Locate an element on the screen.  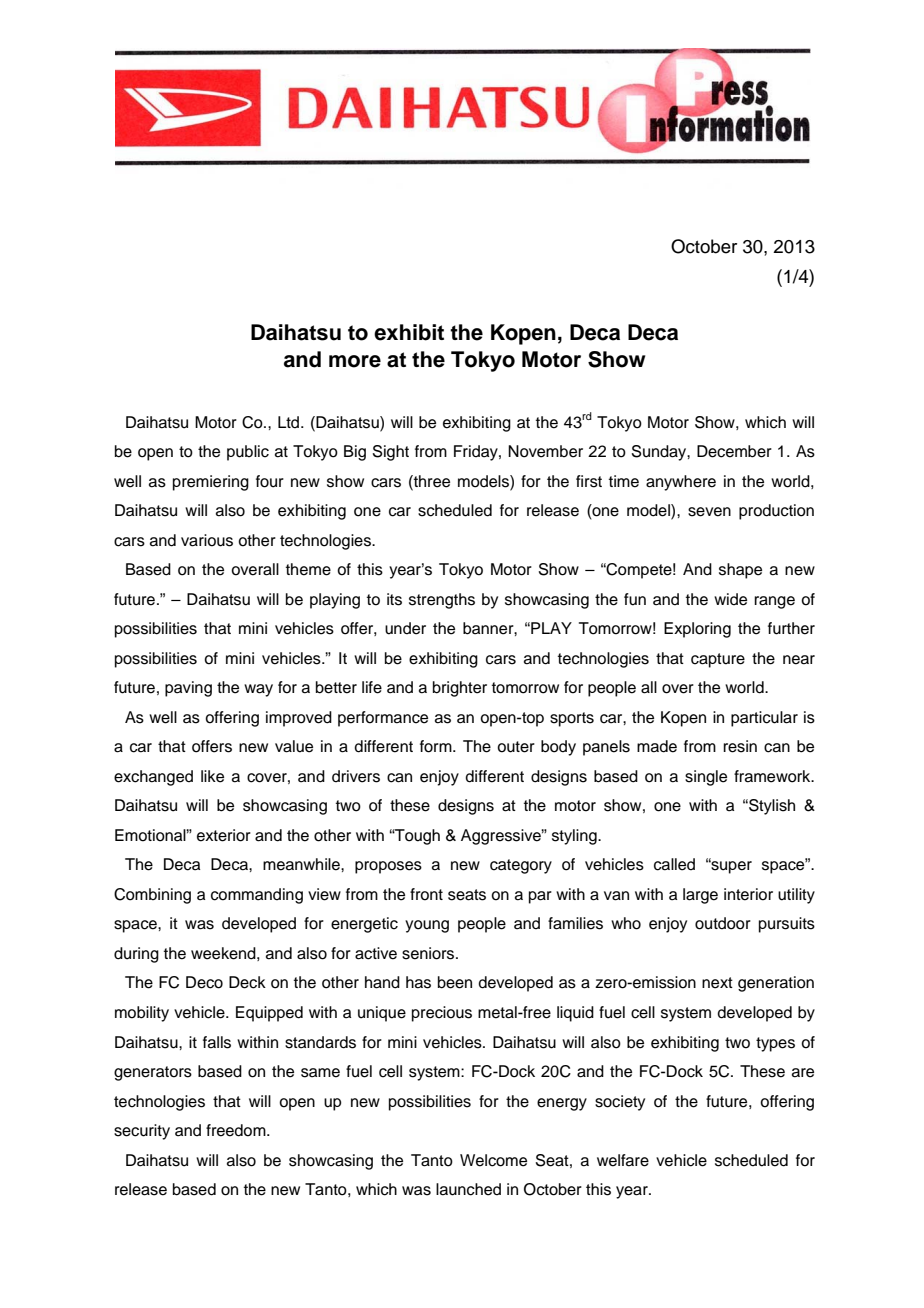
next is located at coordinates (717, 983).
